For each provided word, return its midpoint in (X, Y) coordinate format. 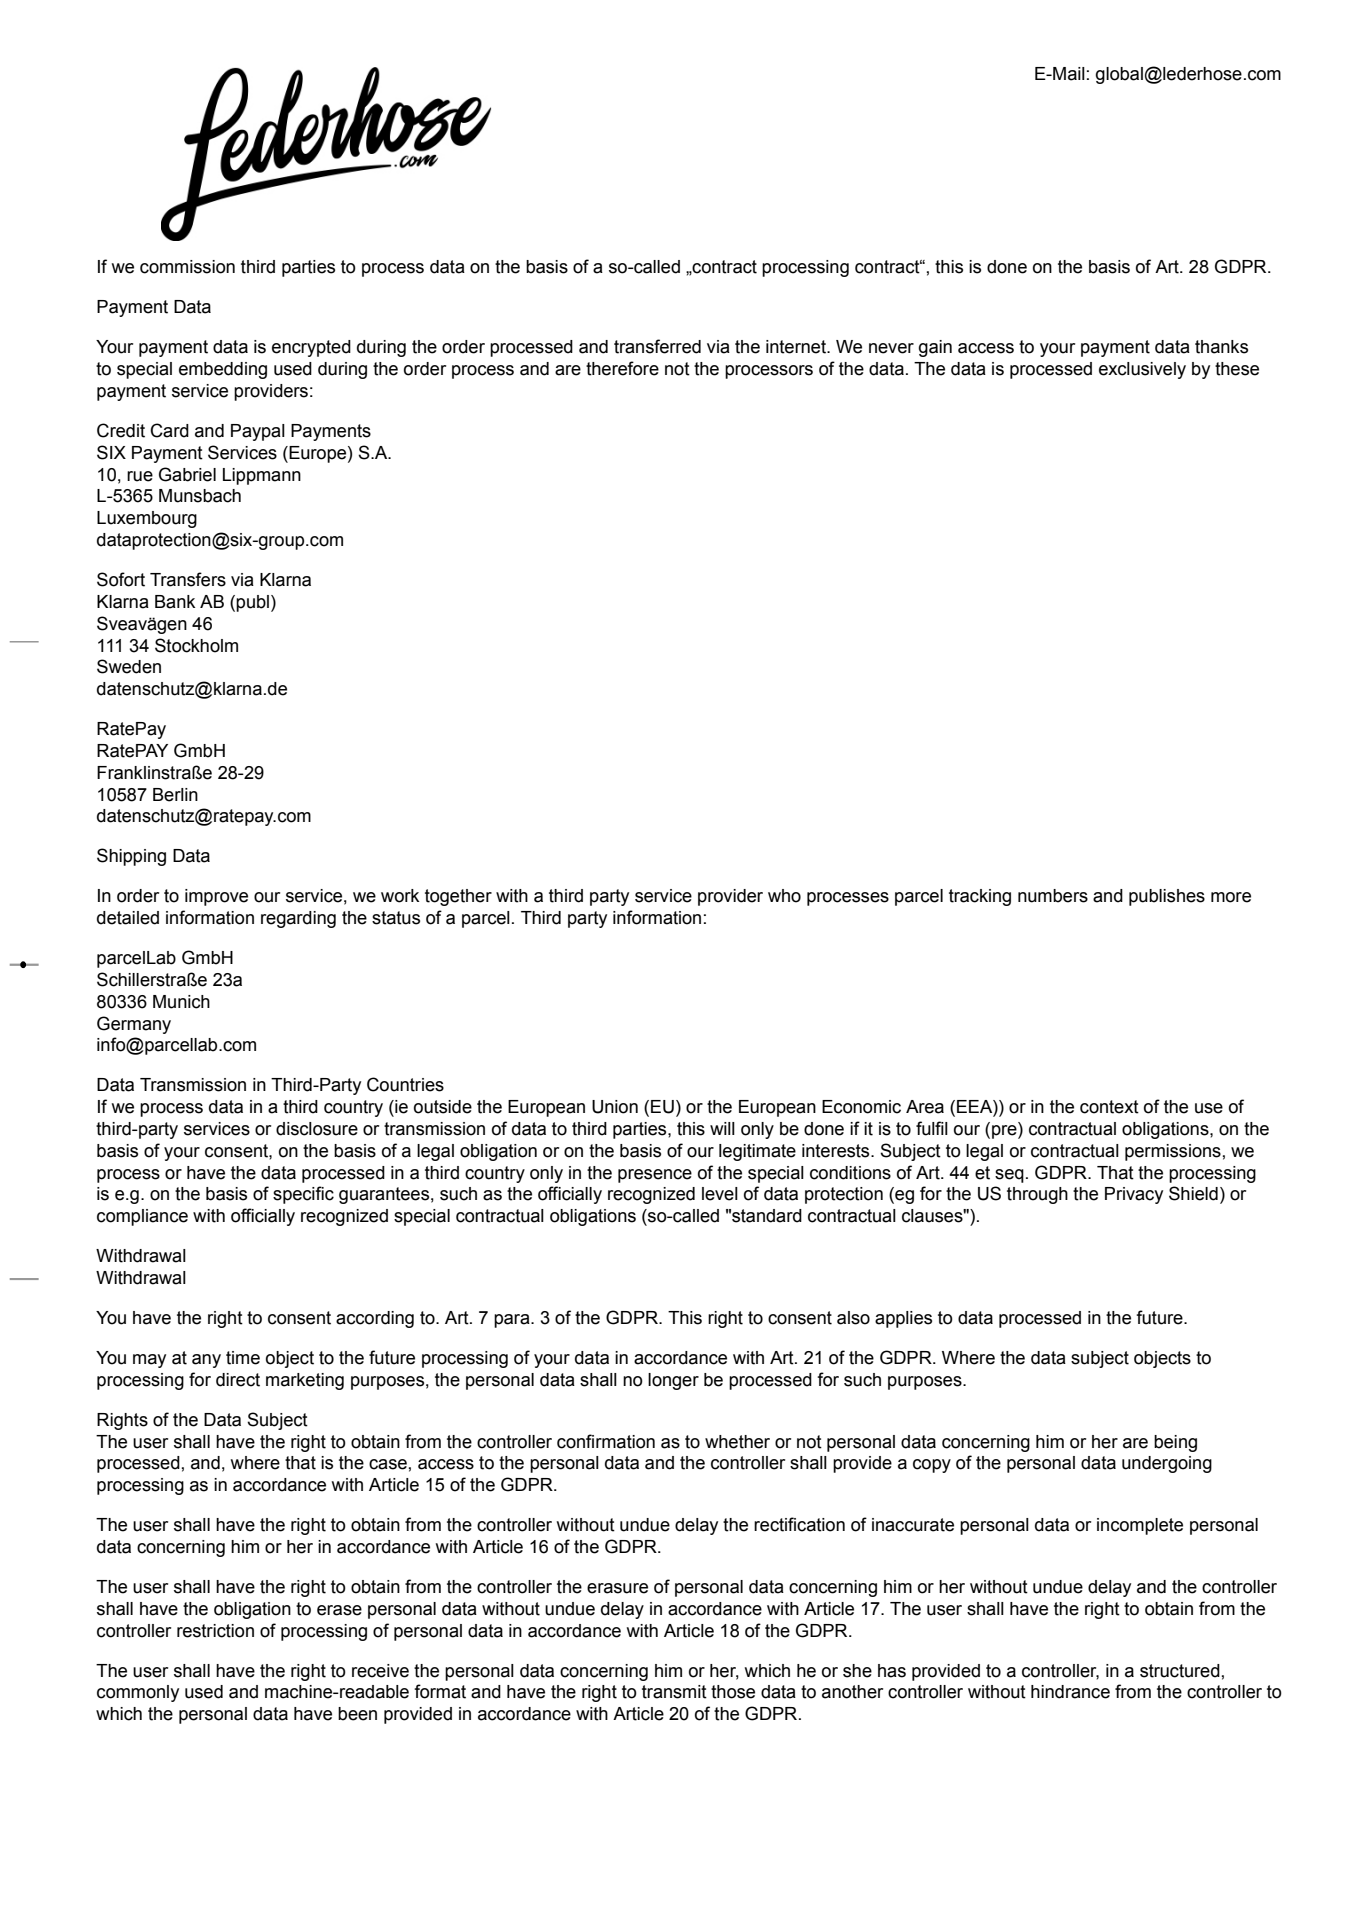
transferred (657, 346)
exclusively (1142, 370)
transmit (674, 1692)
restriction (215, 1631)
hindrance (1070, 1692)
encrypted (311, 348)
